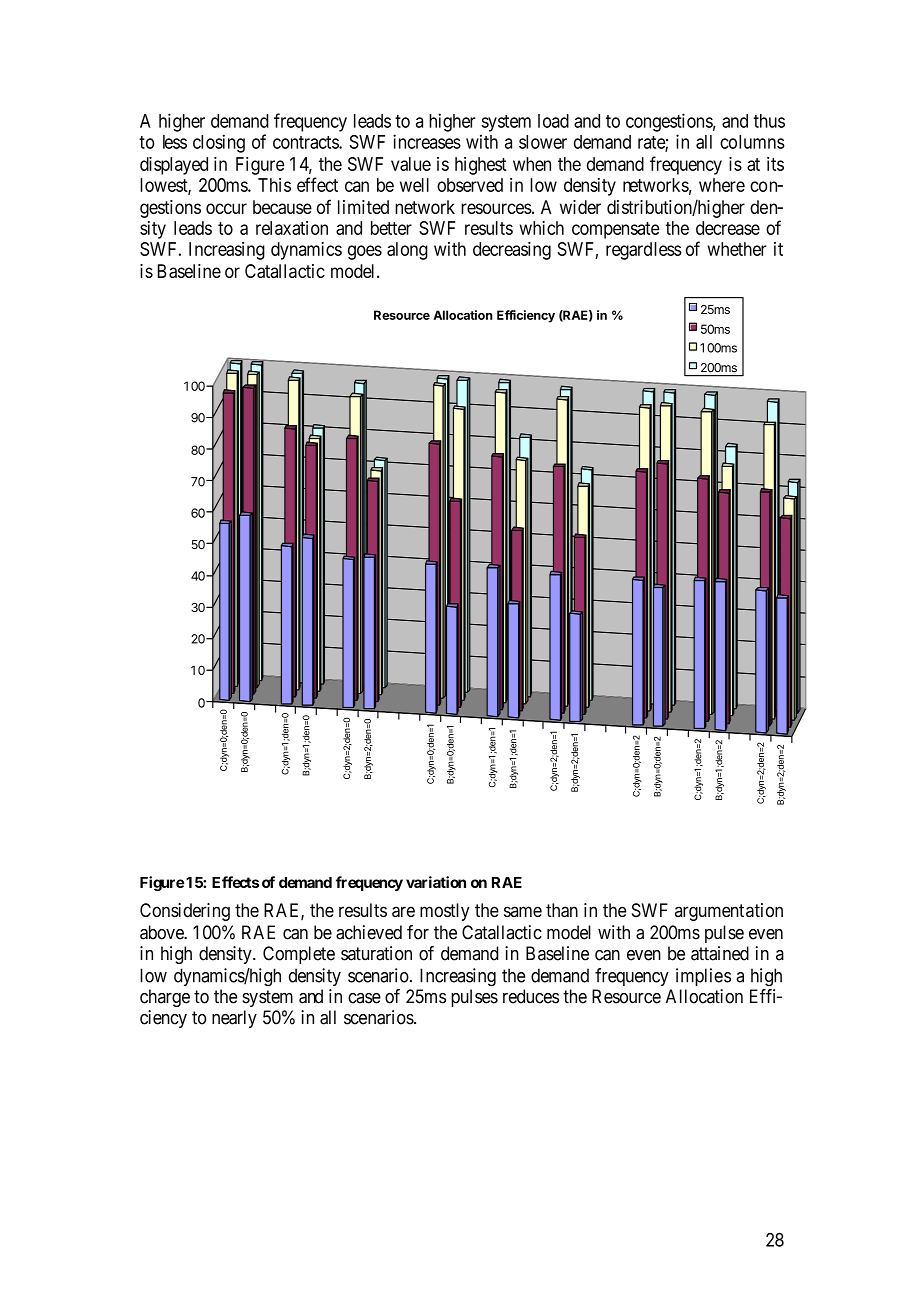  What do you see at coordinates (436, 882) in the screenshot?
I see `variation` at bounding box center [436, 882].
